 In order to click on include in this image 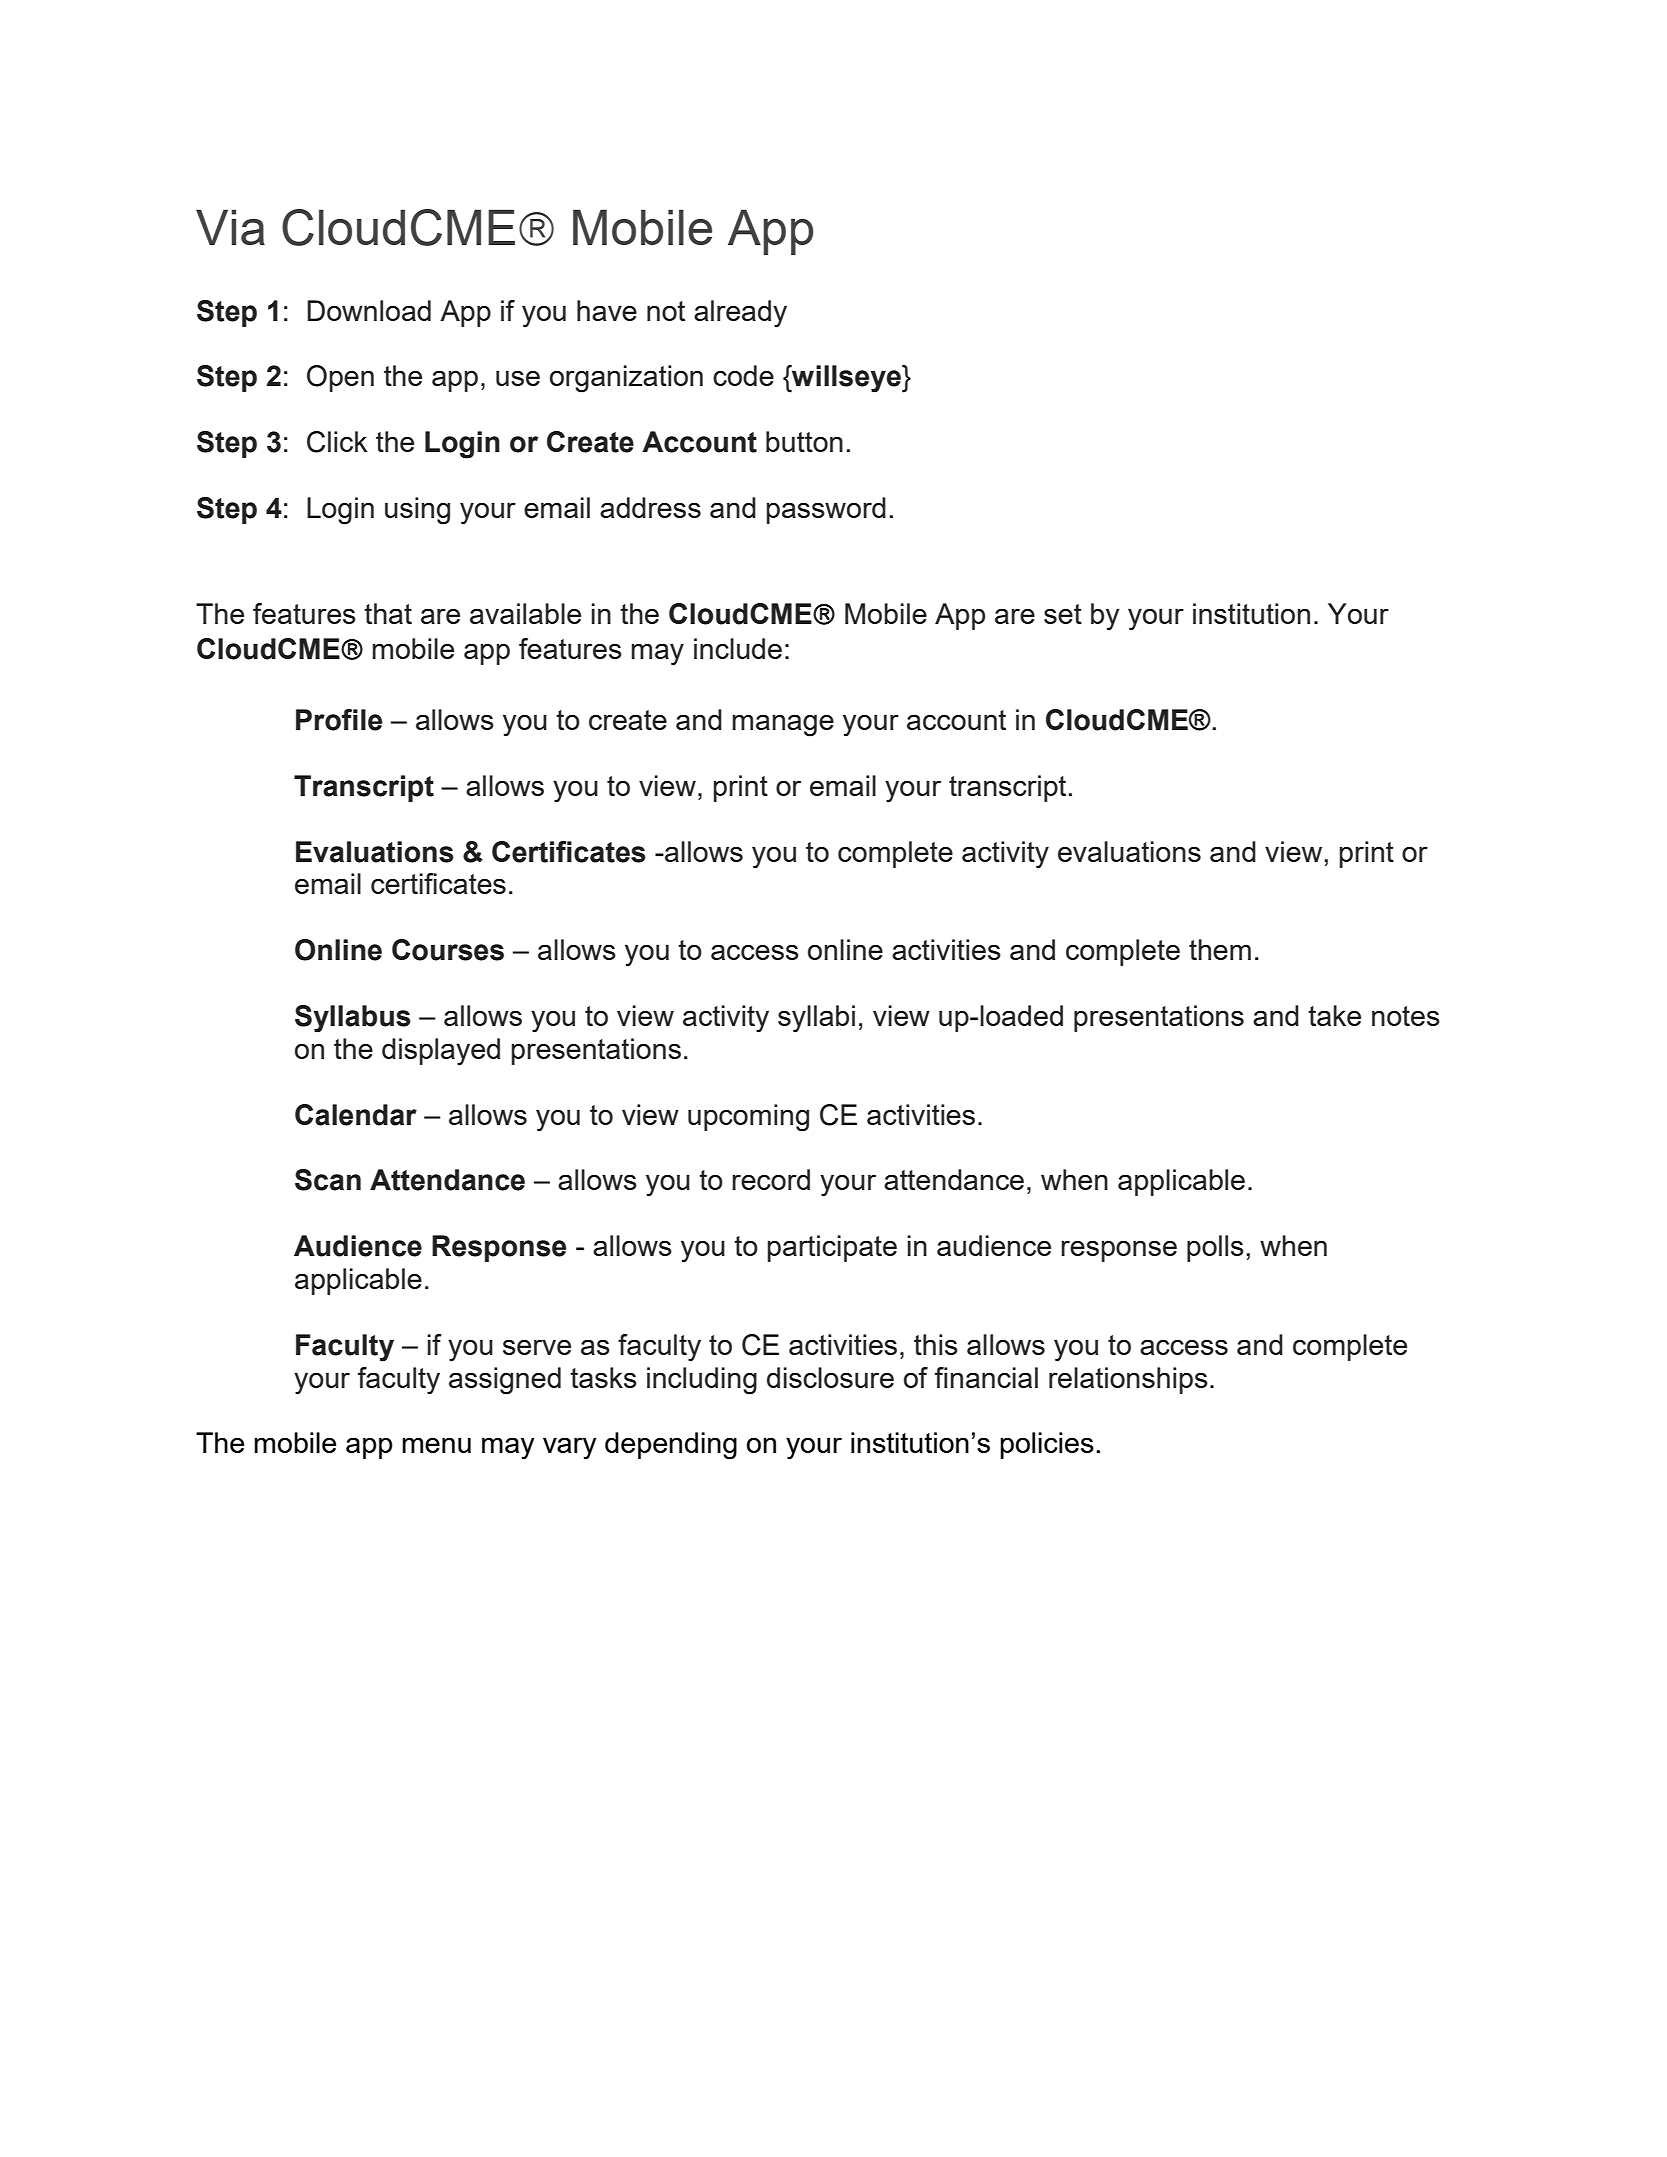, I will do `click(738, 648)`.
